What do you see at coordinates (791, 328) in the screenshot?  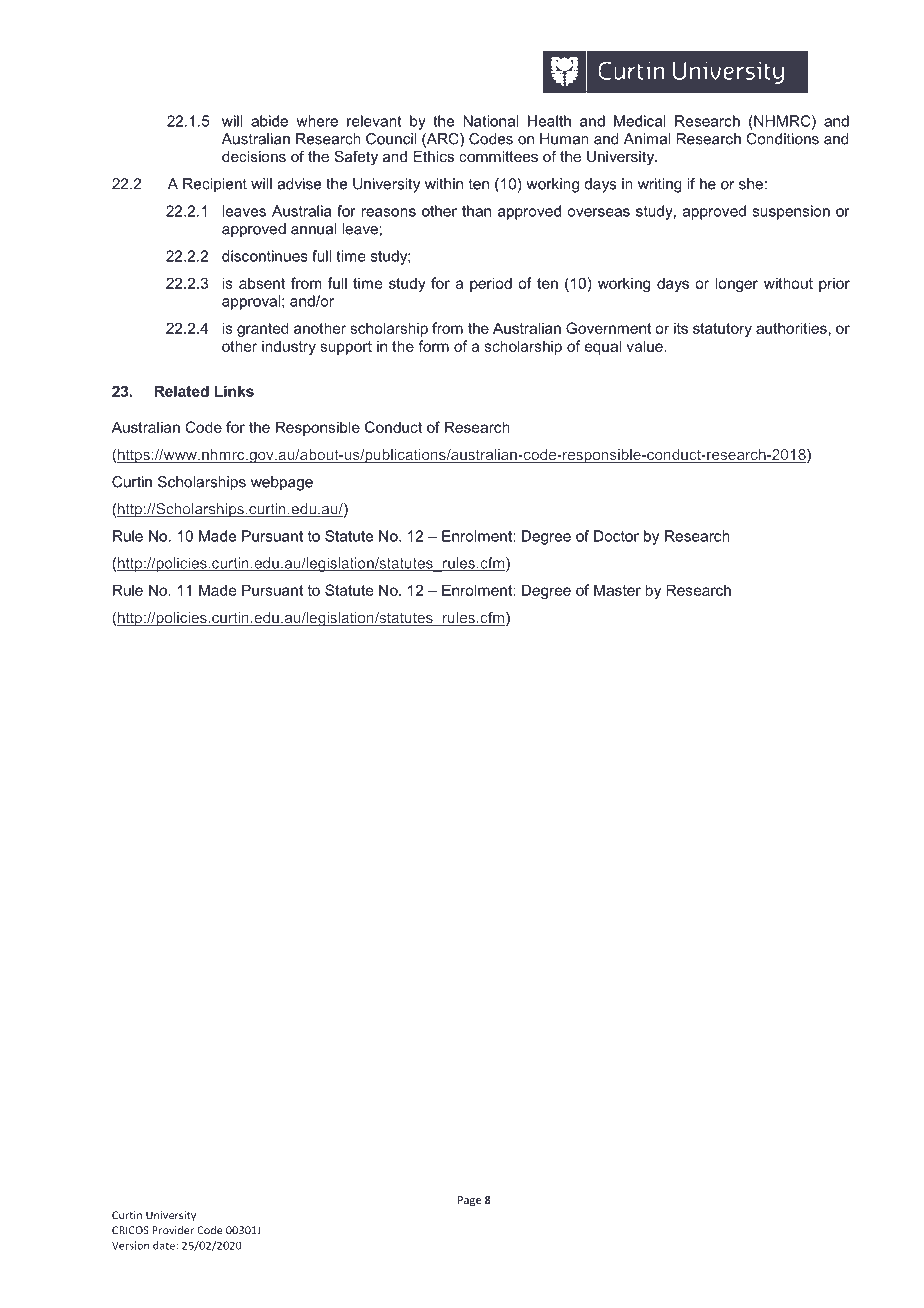 I see `authorities` at bounding box center [791, 328].
